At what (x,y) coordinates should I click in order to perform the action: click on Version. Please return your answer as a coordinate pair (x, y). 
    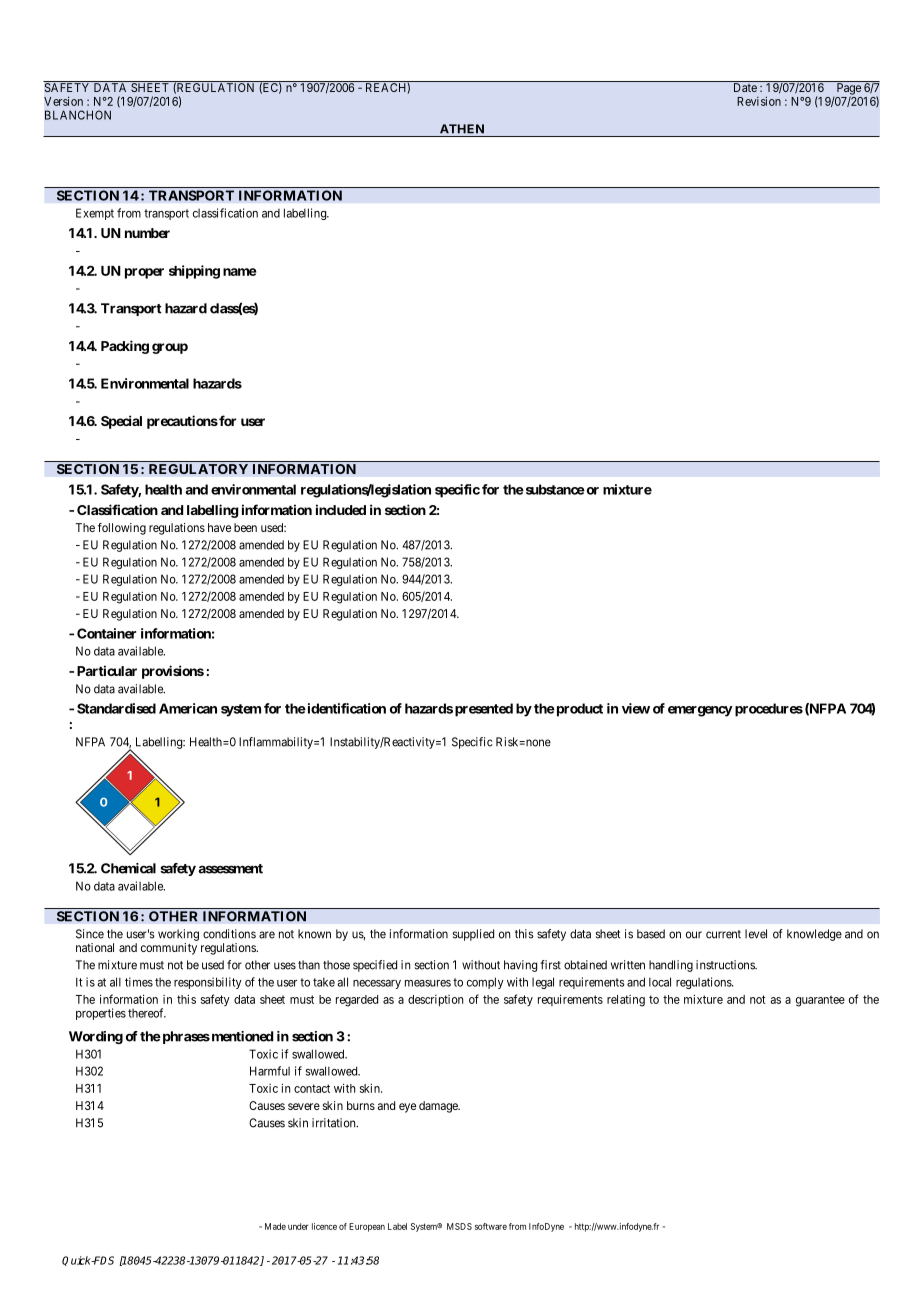
    Looking at the image, I should click on (63, 101).
